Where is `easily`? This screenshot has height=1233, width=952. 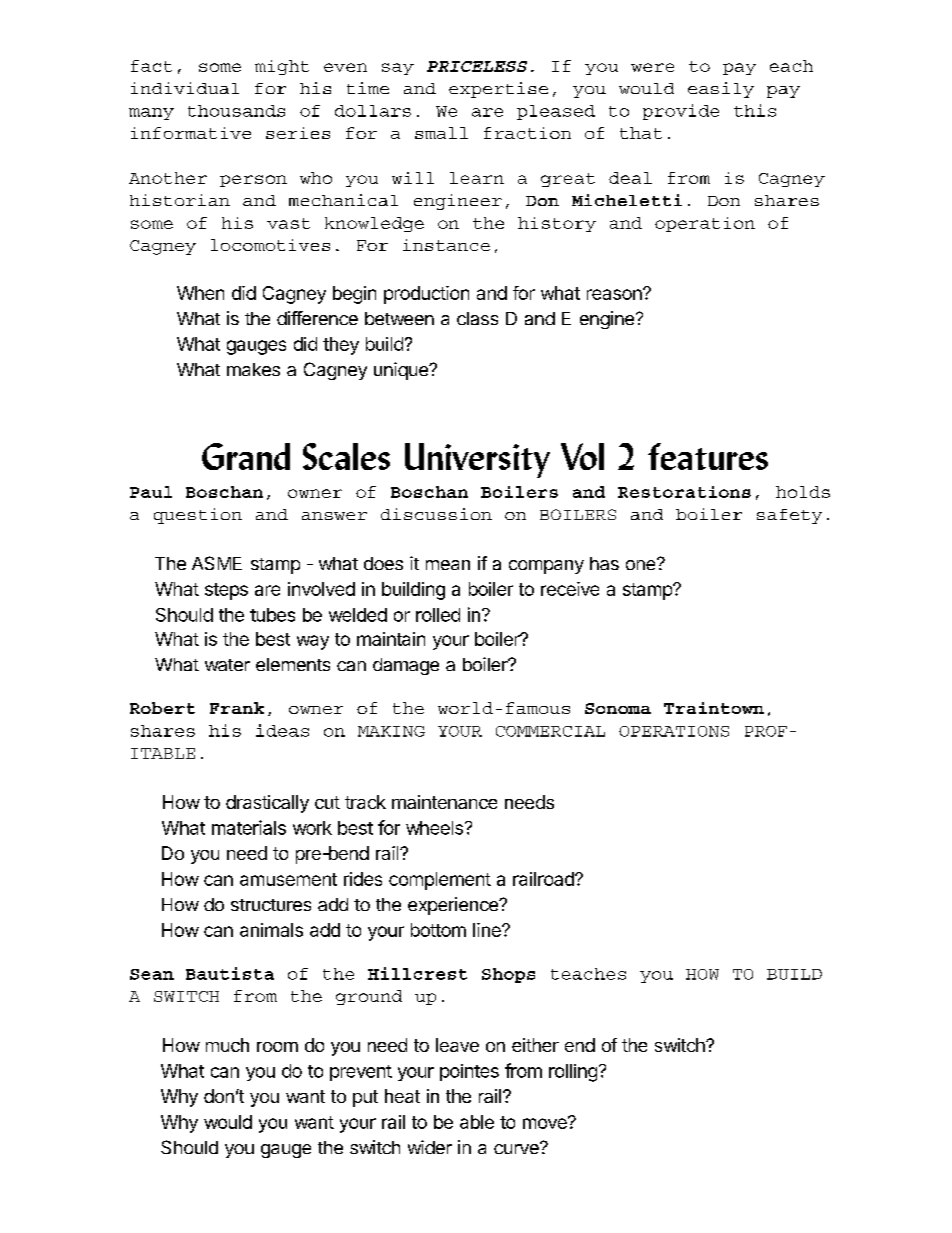 easily is located at coordinates (721, 90).
